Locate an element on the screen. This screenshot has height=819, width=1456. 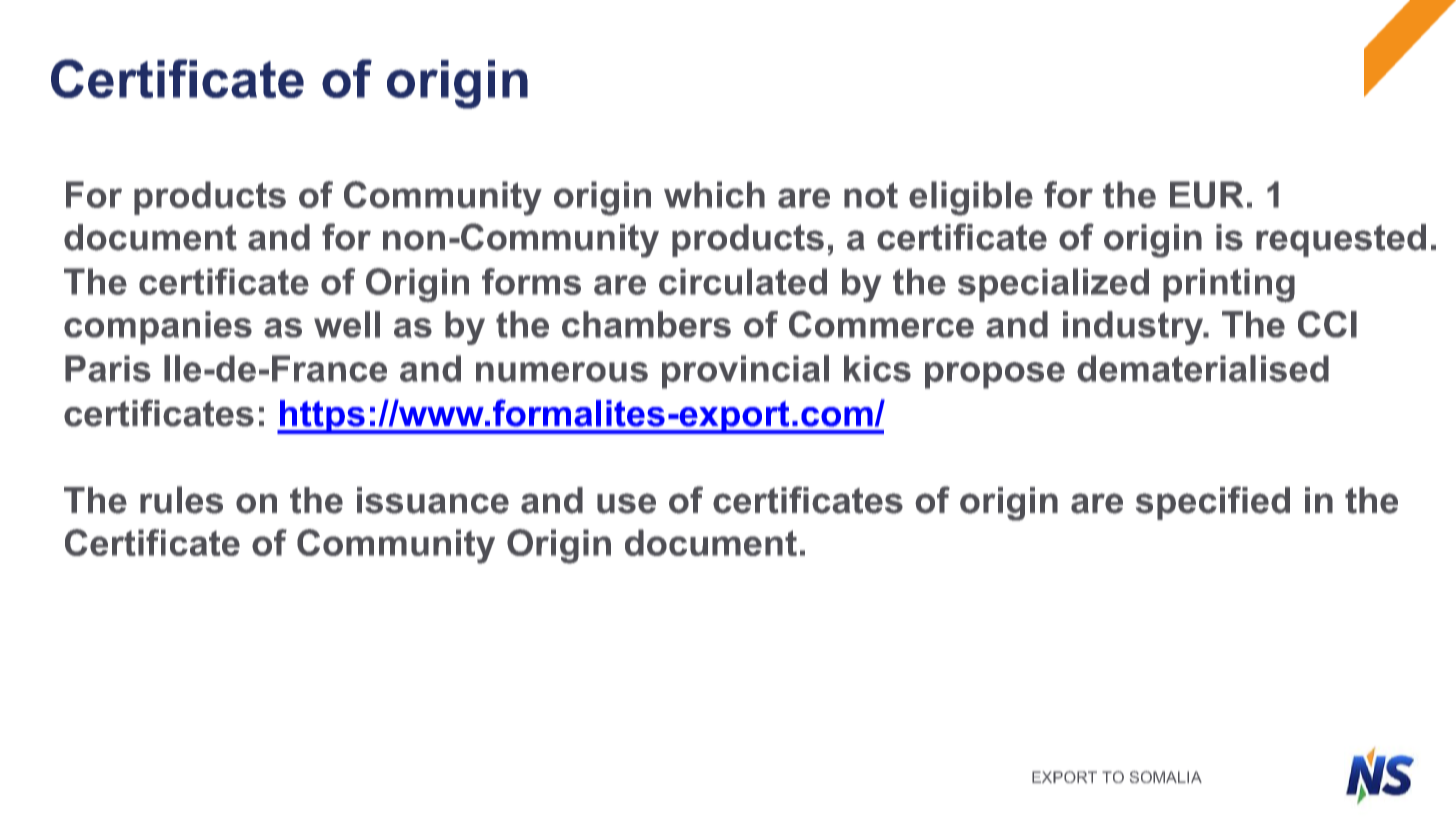
well is located at coordinates (347, 324).
